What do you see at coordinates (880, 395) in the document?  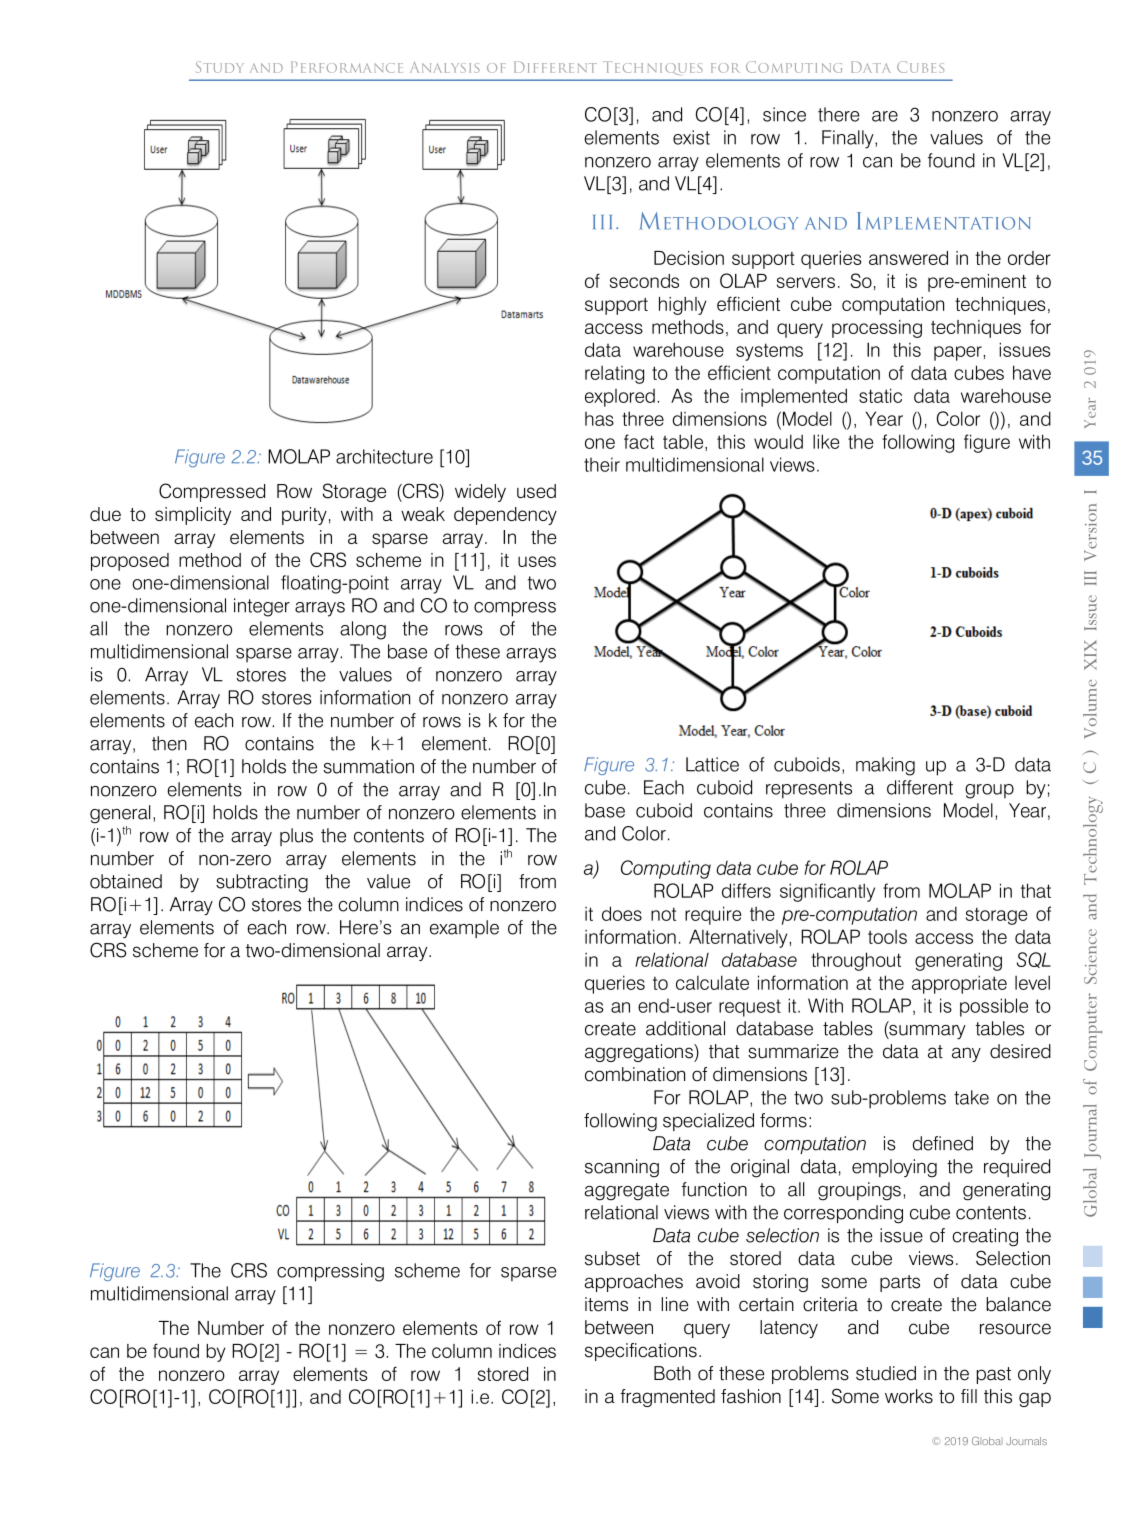 I see `static` at bounding box center [880, 395].
